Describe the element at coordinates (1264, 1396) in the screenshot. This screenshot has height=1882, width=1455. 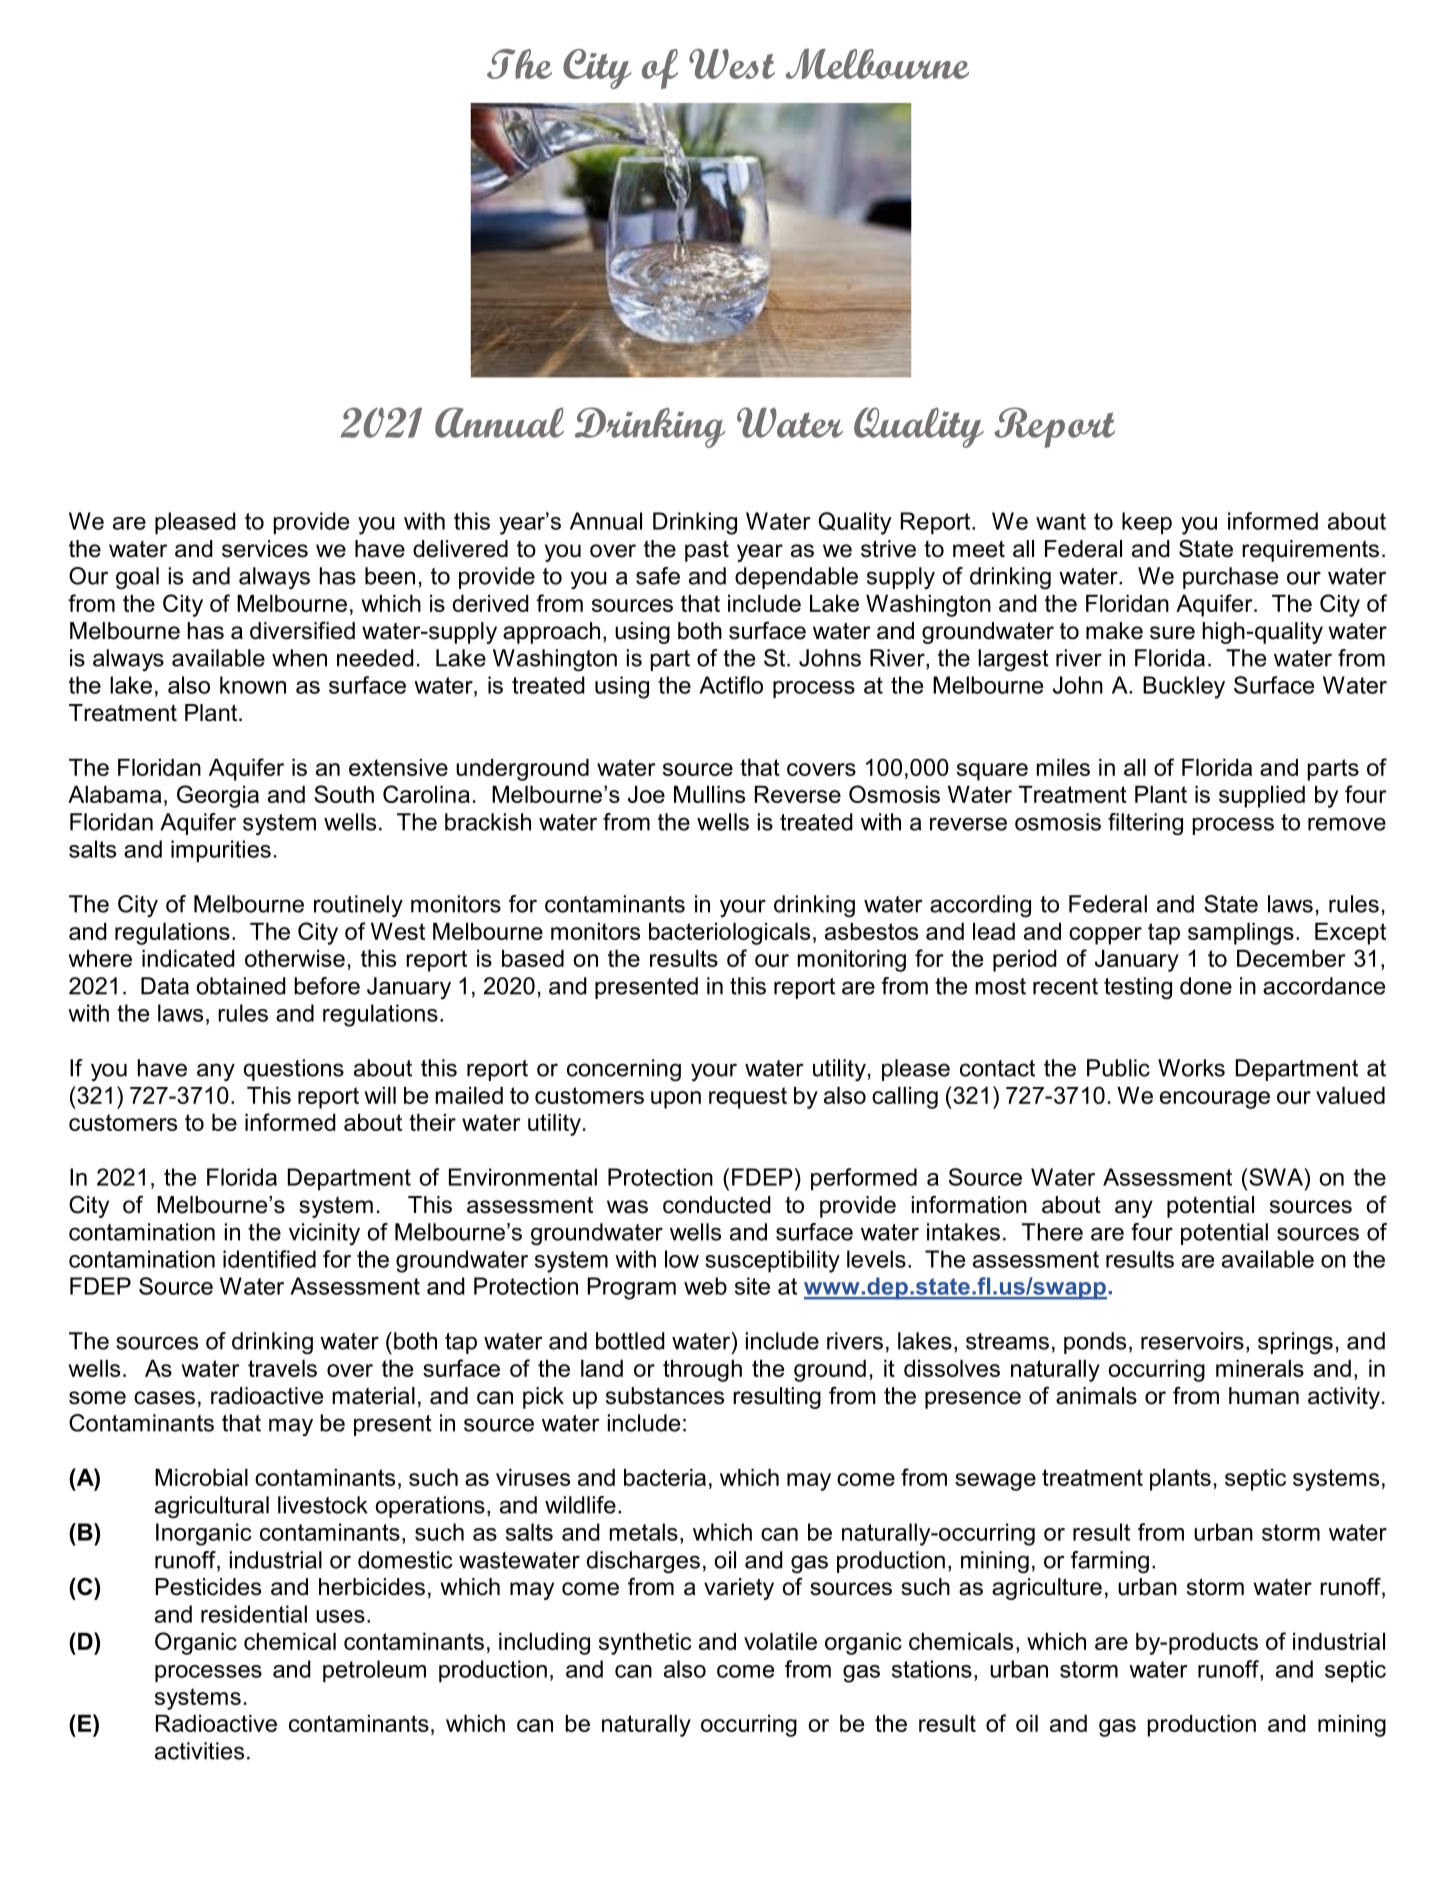
I see `human` at that location.
